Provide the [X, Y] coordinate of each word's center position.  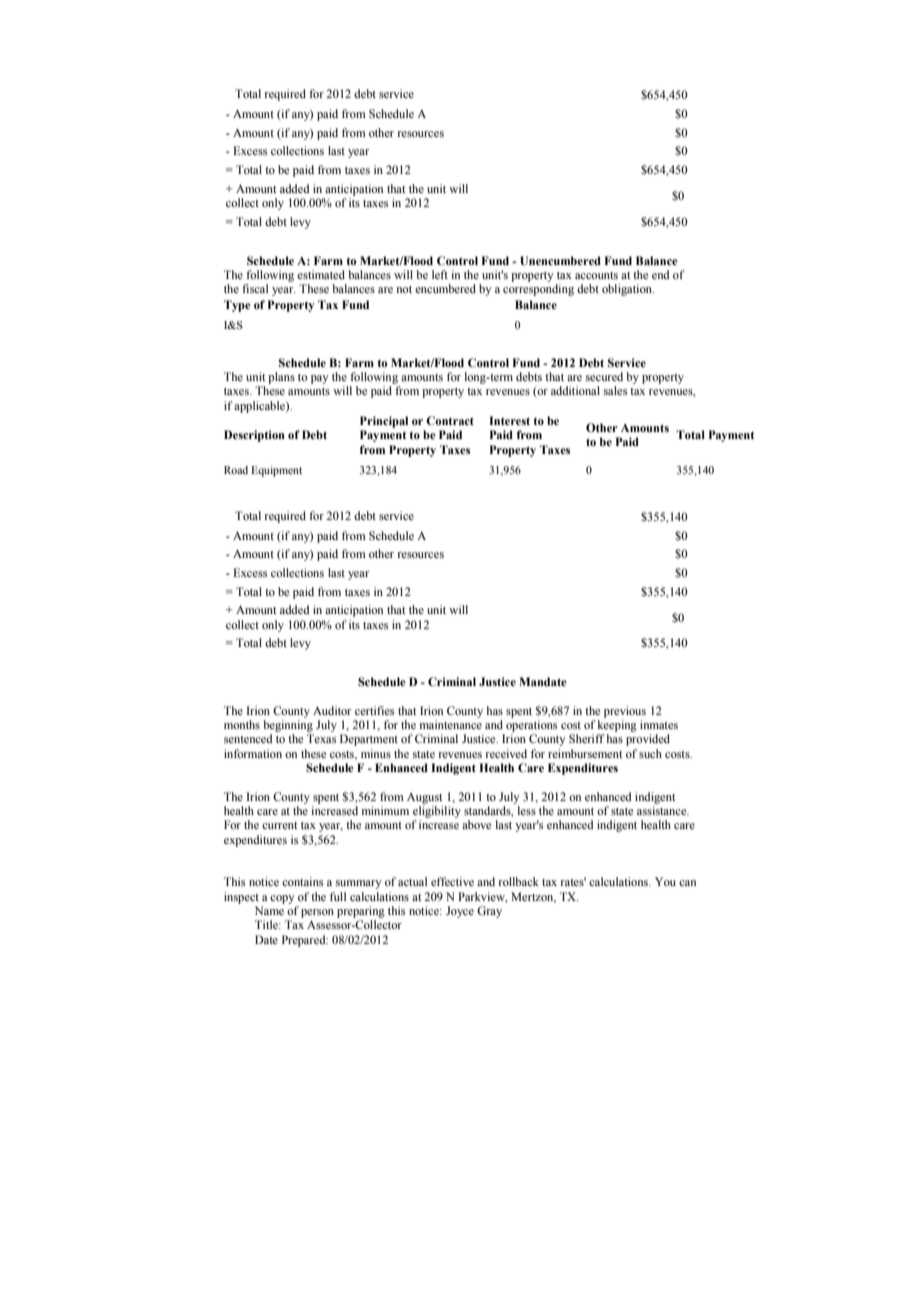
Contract [450, 420]
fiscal [255, 288]
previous [625, 712]
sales [615, 390]
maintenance [451, 724]
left [440, 274]
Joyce [460, 912]
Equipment [276, 471]
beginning [288, 726]
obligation [628, 290]
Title [267, 924]
